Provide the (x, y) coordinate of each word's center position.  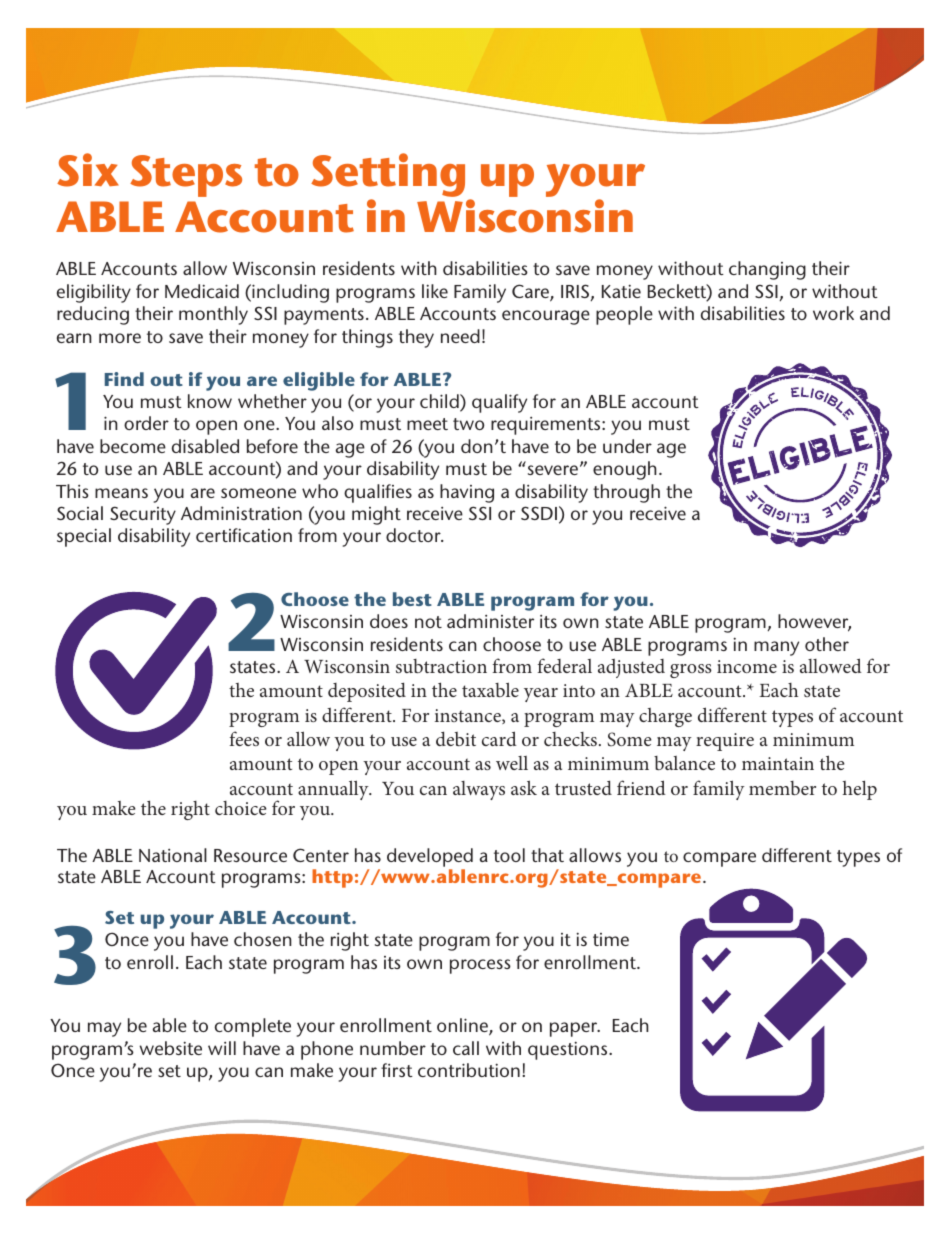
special (84, 537)
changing (767, 270)
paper (575, 1029)
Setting (388, 175)
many (776, 648)
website (170, 1048)
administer (490, 621)
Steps (186, 176)
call (466, 1048)
